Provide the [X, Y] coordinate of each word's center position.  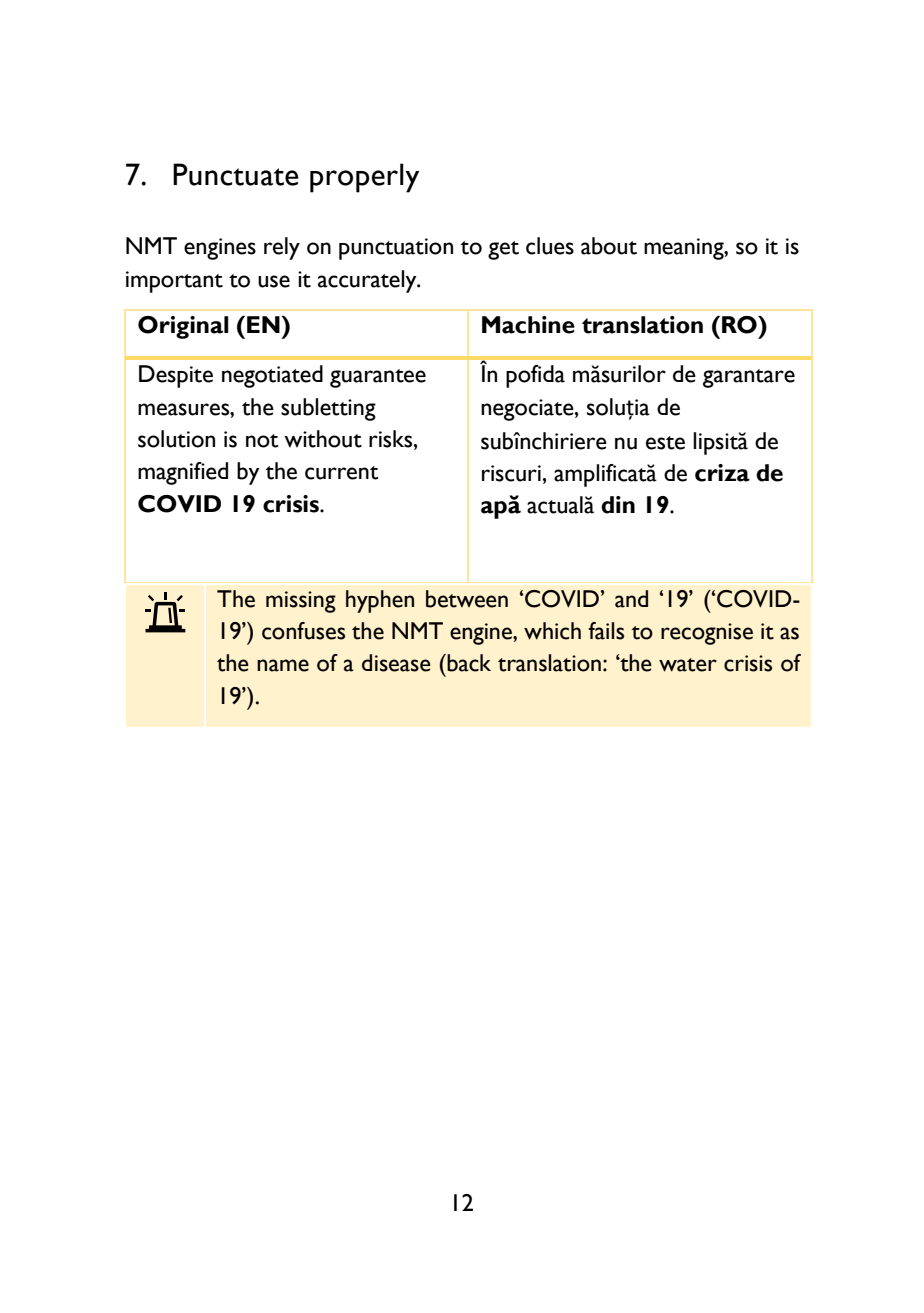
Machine [528, 325]
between [467, 599]
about [609, 246]
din [618, 505]
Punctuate [236, 174]
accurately [368, 281]
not [262, 441]
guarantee [378, 378]
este [665, 443]
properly [364, 178]
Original [183, 327]
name [283, 665]
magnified [183, 473]
